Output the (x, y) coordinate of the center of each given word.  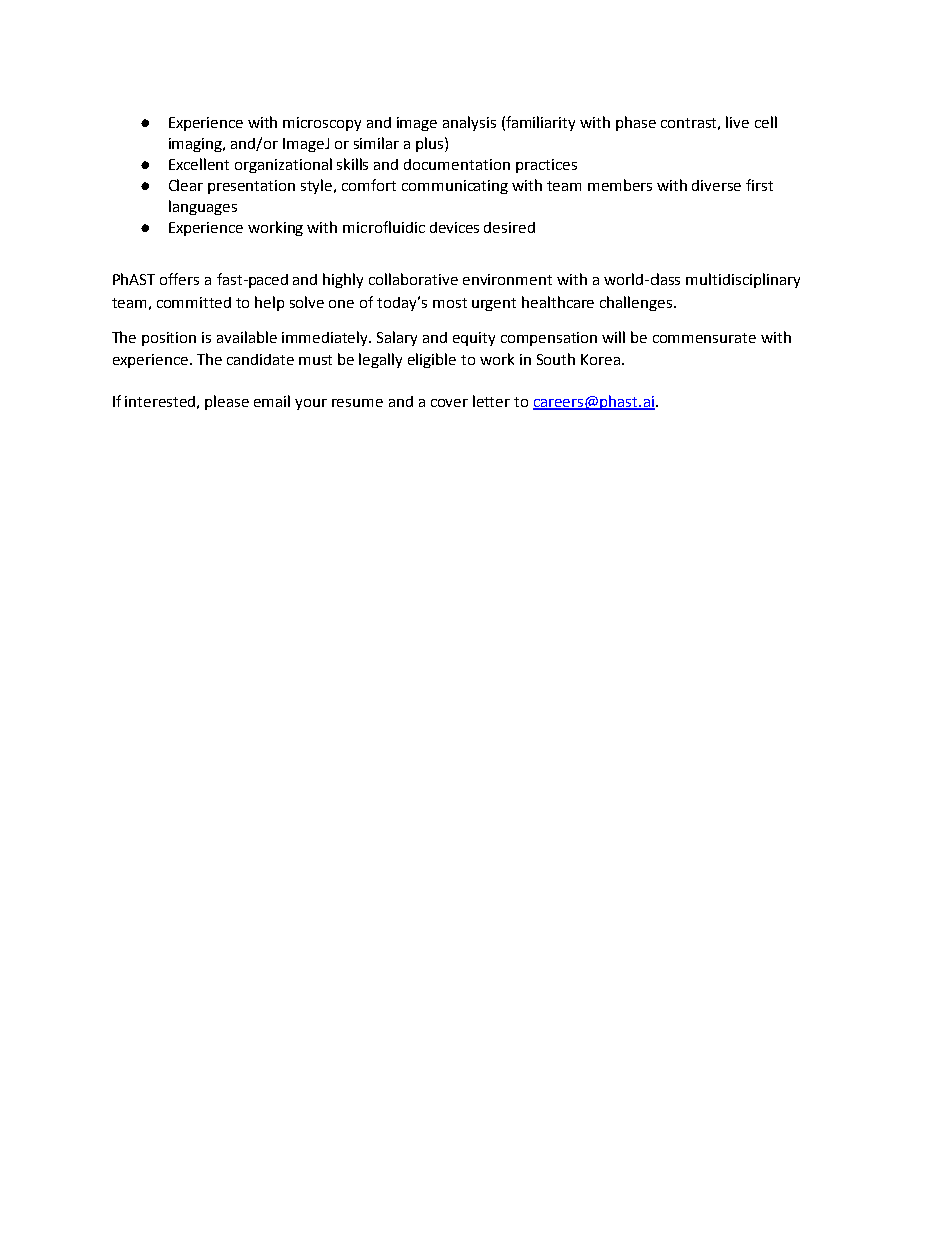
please (227, 402)
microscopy (322, 124)
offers (179, 279)
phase (636, 123)
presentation (251, 187)
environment (507, 279)
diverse (716, 185)
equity (474, 339)
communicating (455, 187)
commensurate (704, 338)
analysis (469, 123)
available (247, 337)
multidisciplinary (743, 280)
